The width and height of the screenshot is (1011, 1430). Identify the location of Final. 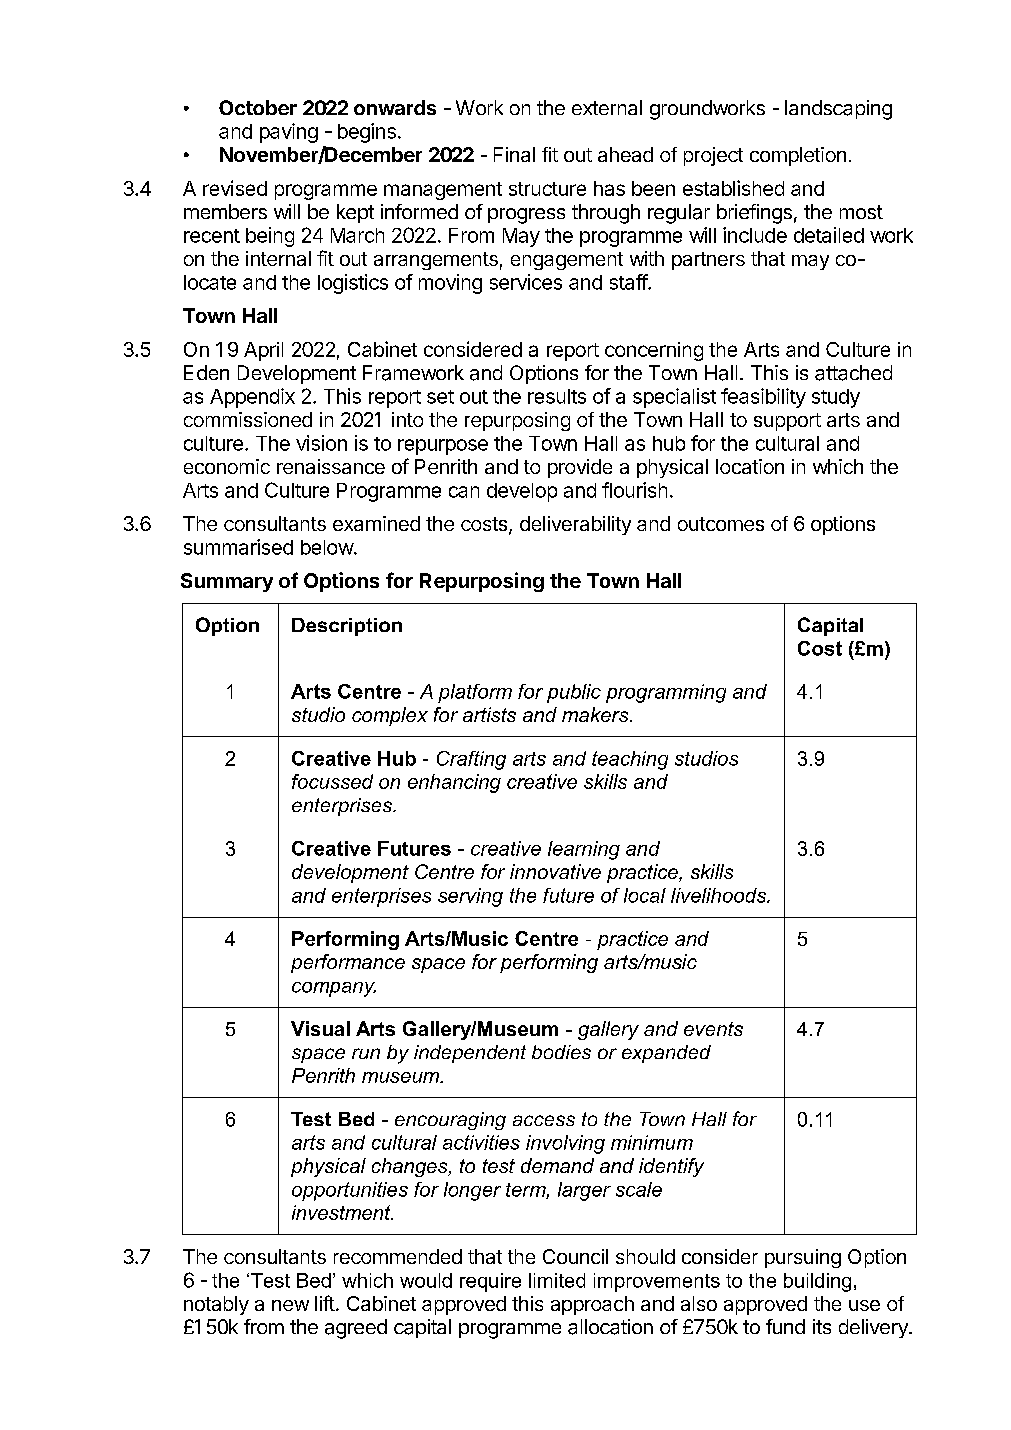
(514, 154).
